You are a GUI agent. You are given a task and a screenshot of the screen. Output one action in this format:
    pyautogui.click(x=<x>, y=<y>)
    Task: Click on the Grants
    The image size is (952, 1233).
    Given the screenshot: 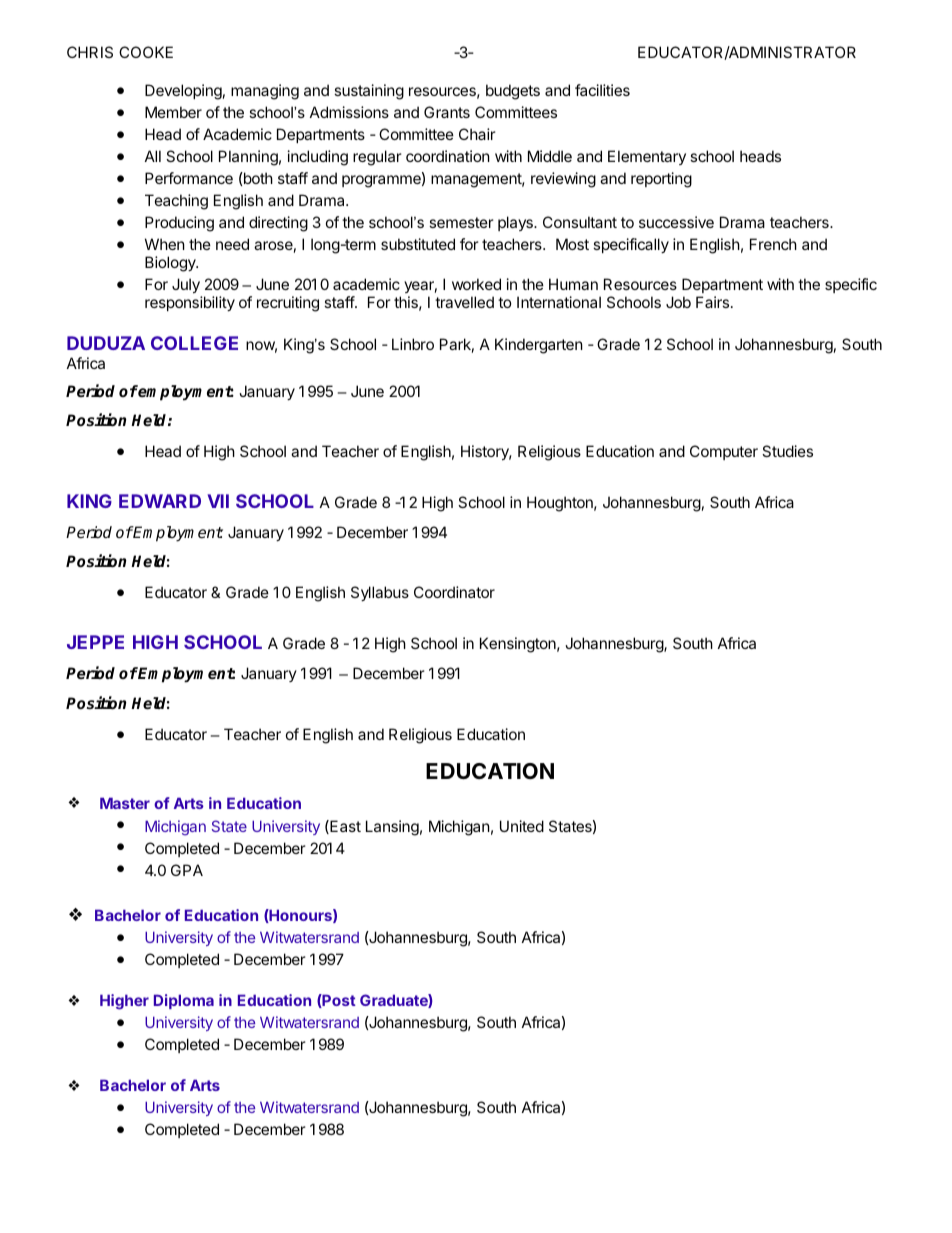 What is the action you would take?
    pyautogui.click(x=447, y=112)
